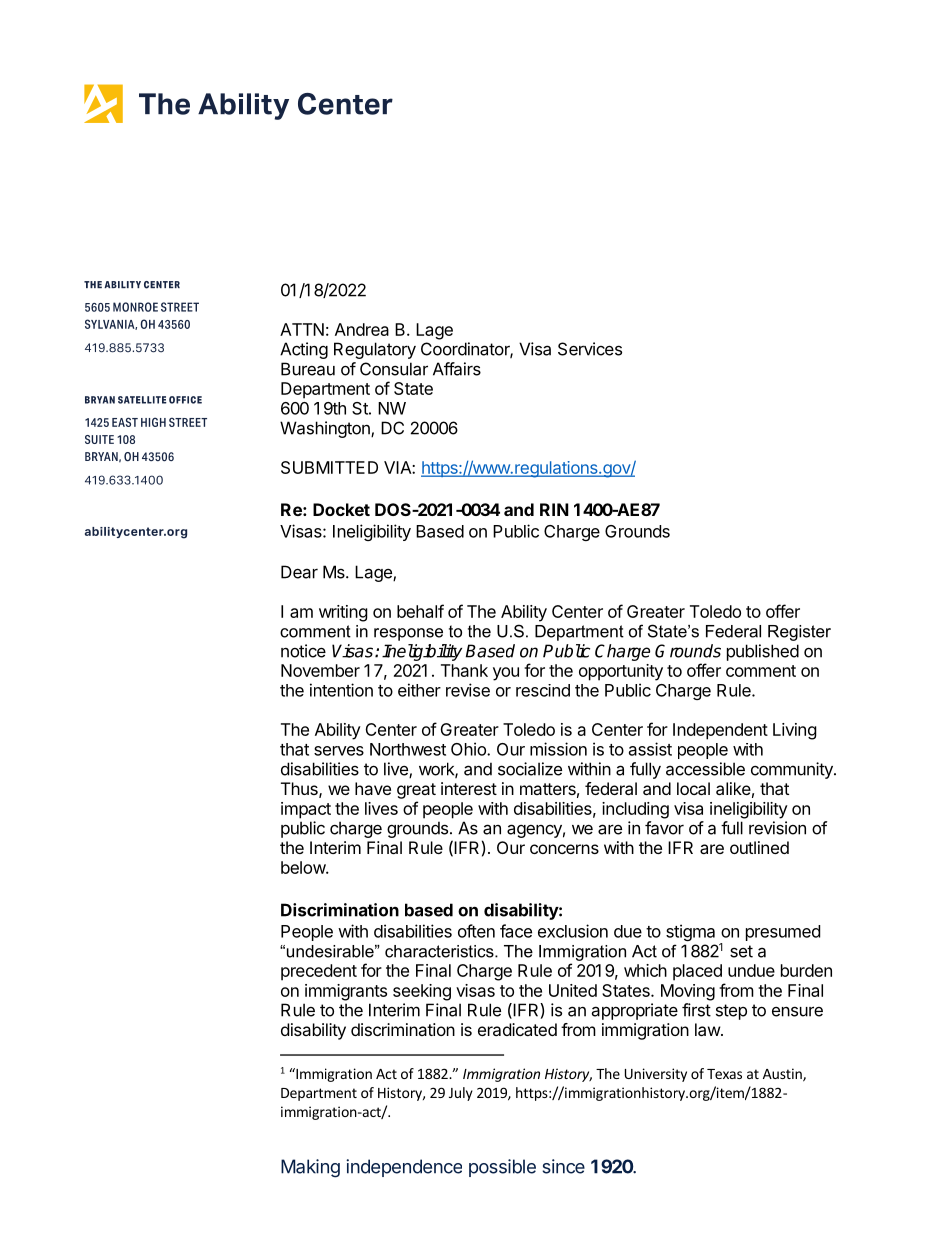 Image resolution: width=952 pixels, height=1233 pixels. What do you see at coordinates (319, 972) in the screenshot?
I see `precedent` at bounding box center [319, 972].
